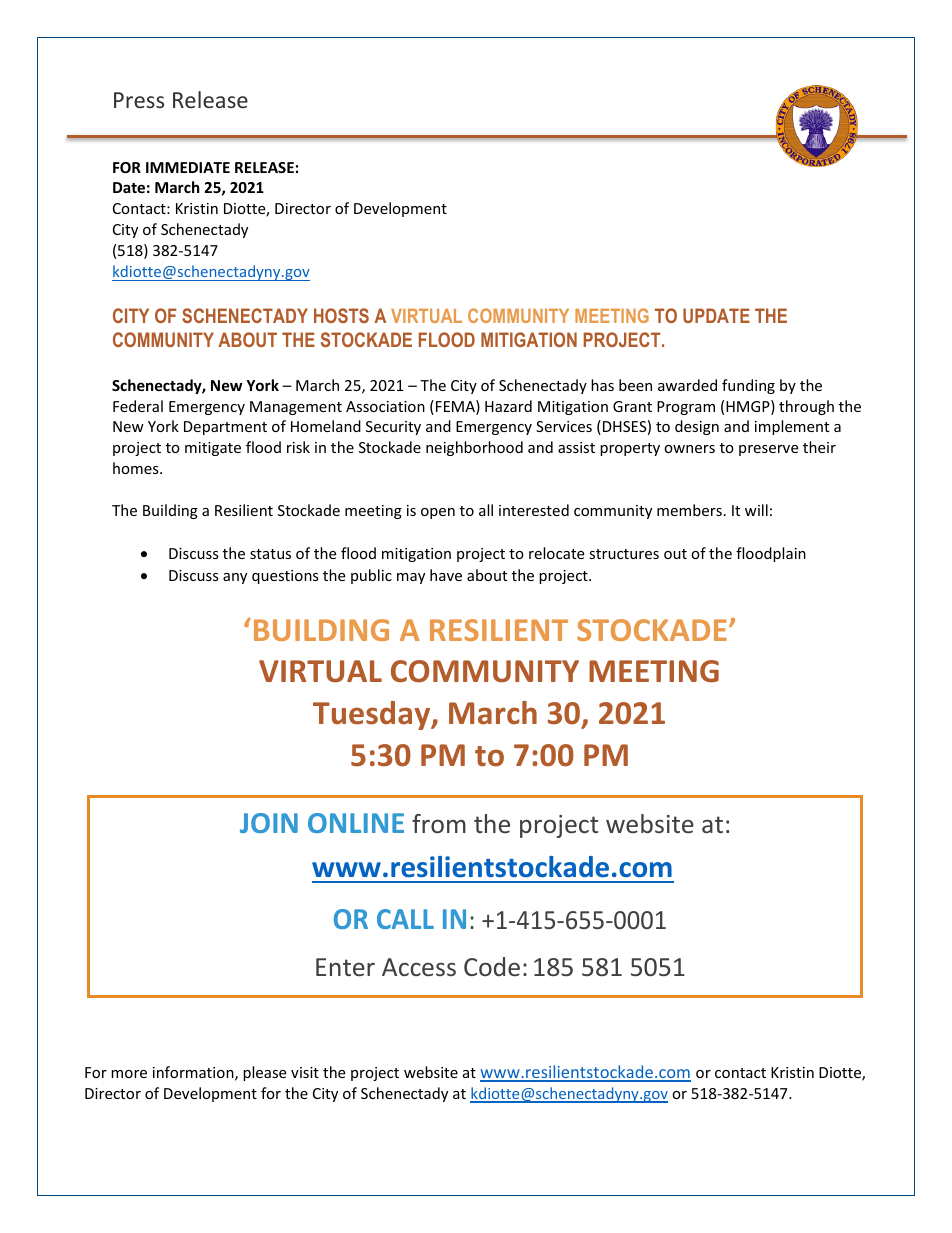 The width and height of the image is (952, 1233). I want to click on any, so click(235, 578).
